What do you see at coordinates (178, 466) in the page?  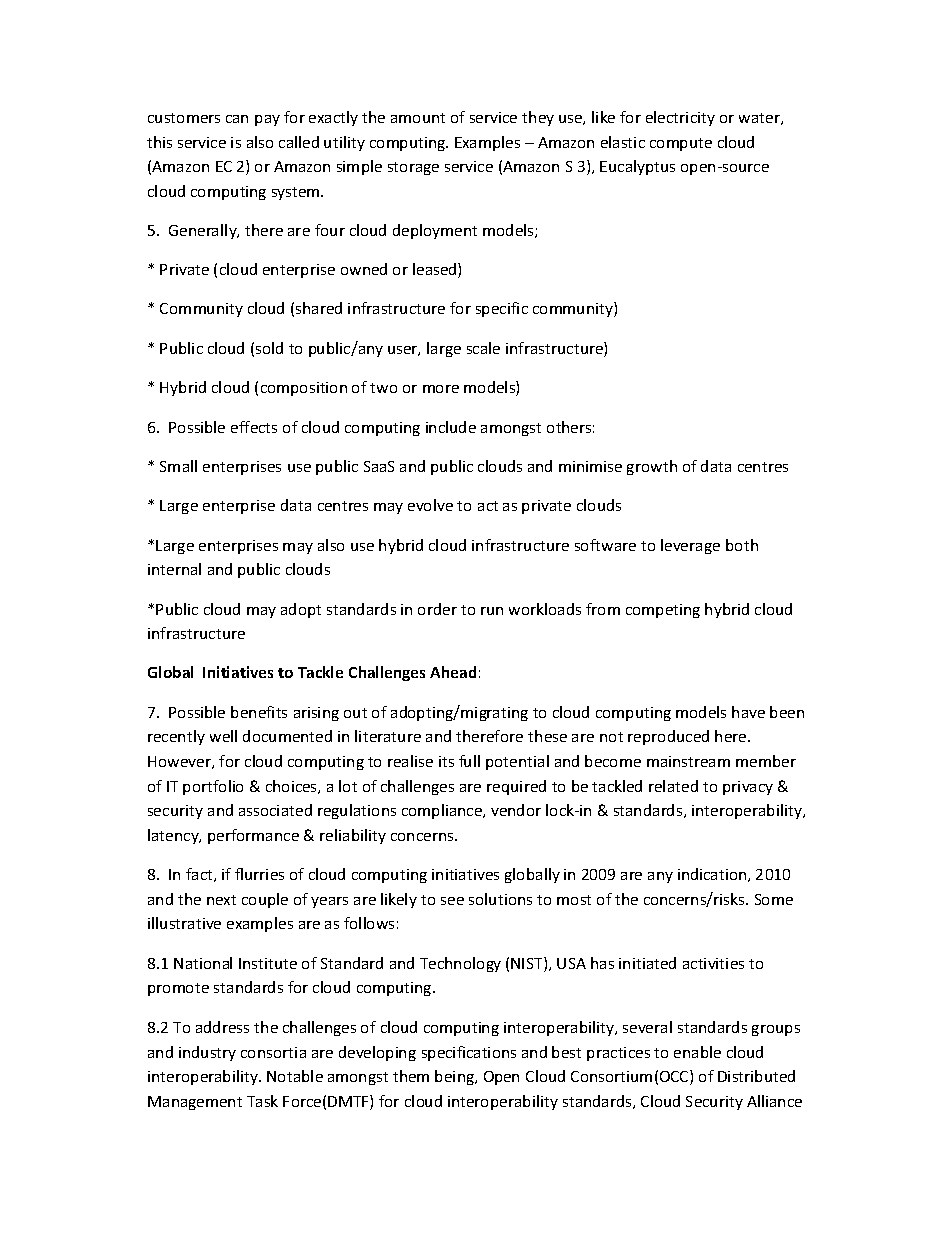 I see `Small` at bounding box center [178, 466].
